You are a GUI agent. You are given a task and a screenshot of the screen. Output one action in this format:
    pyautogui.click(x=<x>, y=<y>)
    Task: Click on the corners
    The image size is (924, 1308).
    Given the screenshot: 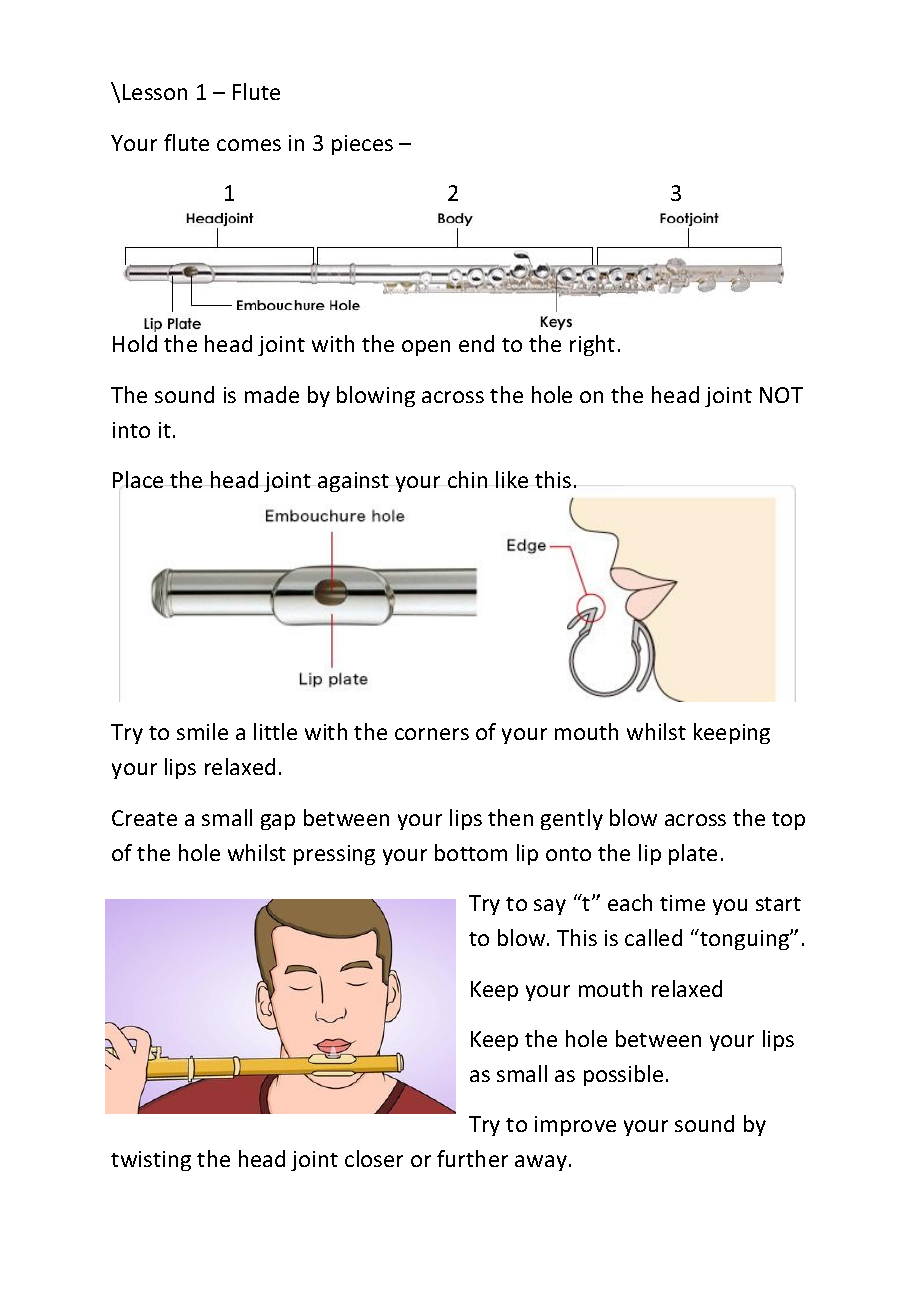 What is the action you would take?
    pyautogui.click(x=432, y=734)
